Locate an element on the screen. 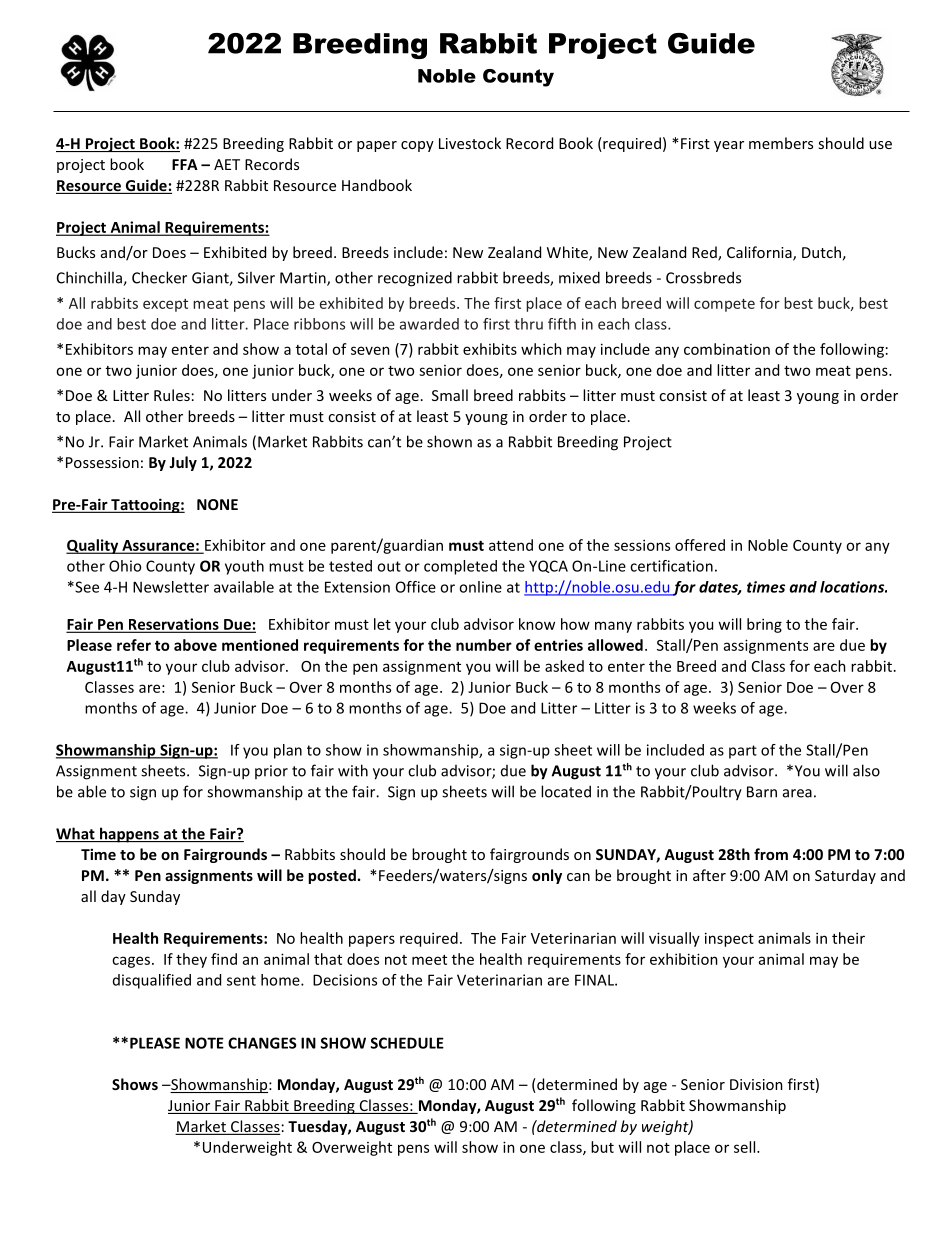 The height and width of the screenshot is (1233, 952). but is located at coordinates (602, 1147).
